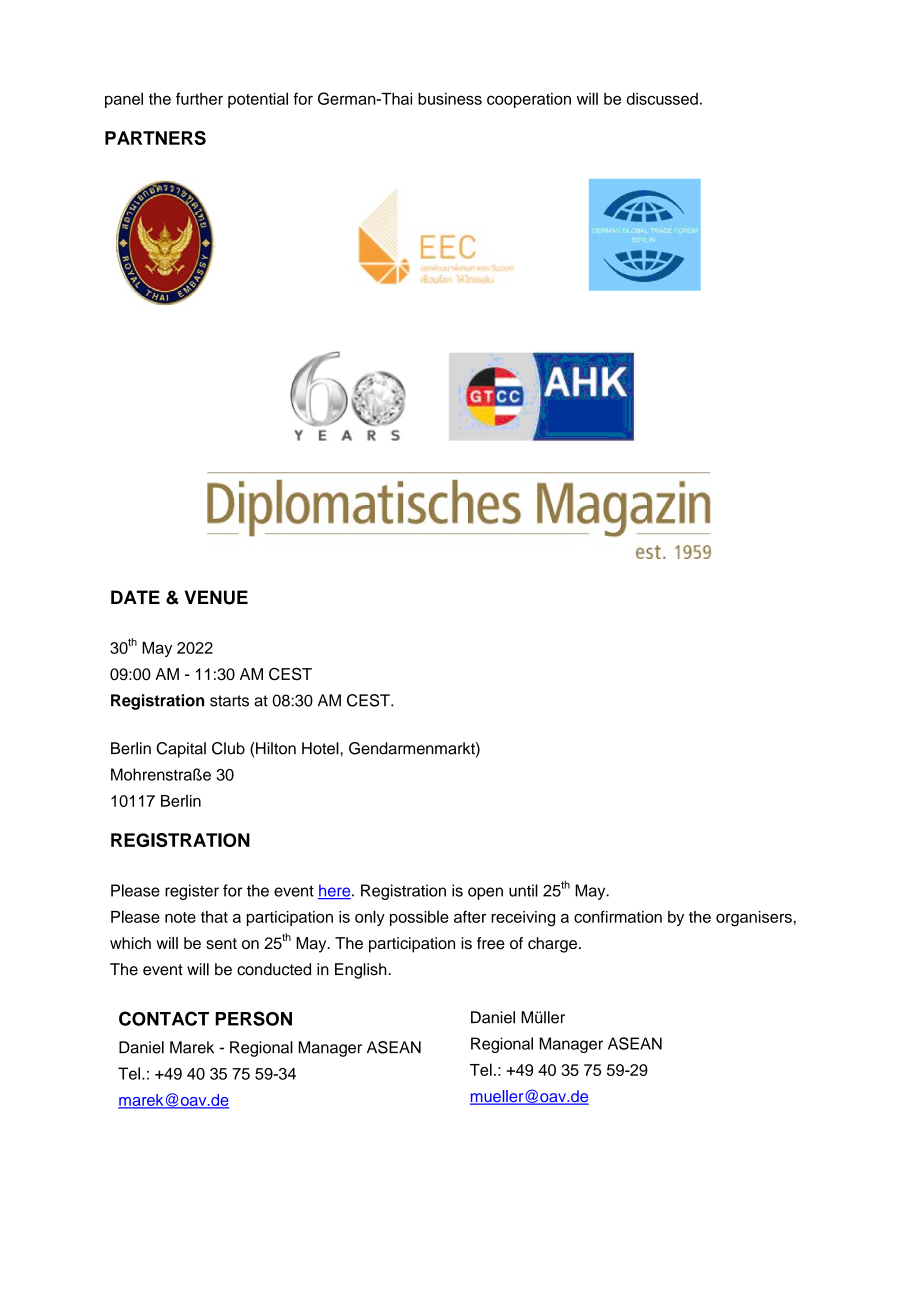  Describe the element at coordinates (450, 98) in the screenshot. I see `business` at that location.
